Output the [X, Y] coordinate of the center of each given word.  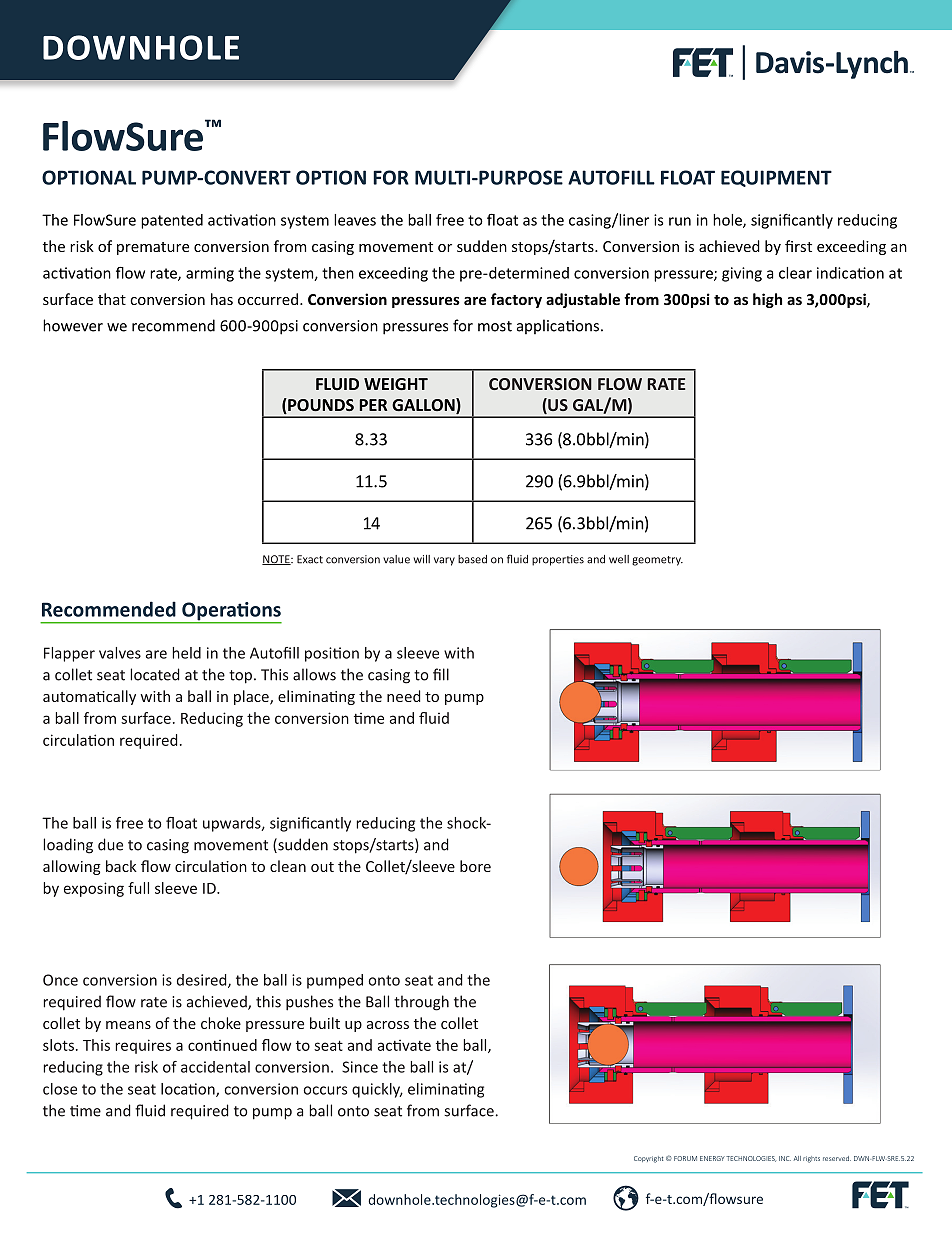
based [472, 559]
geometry [657, 561]
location [189, 1090]
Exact [310, 559]
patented [172, 221]
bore [475, 866]
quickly [377, 1090]
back [121, 866]
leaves [355, 220]
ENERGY [712, 1158]
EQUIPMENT [776, 178]
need [404, 696]
